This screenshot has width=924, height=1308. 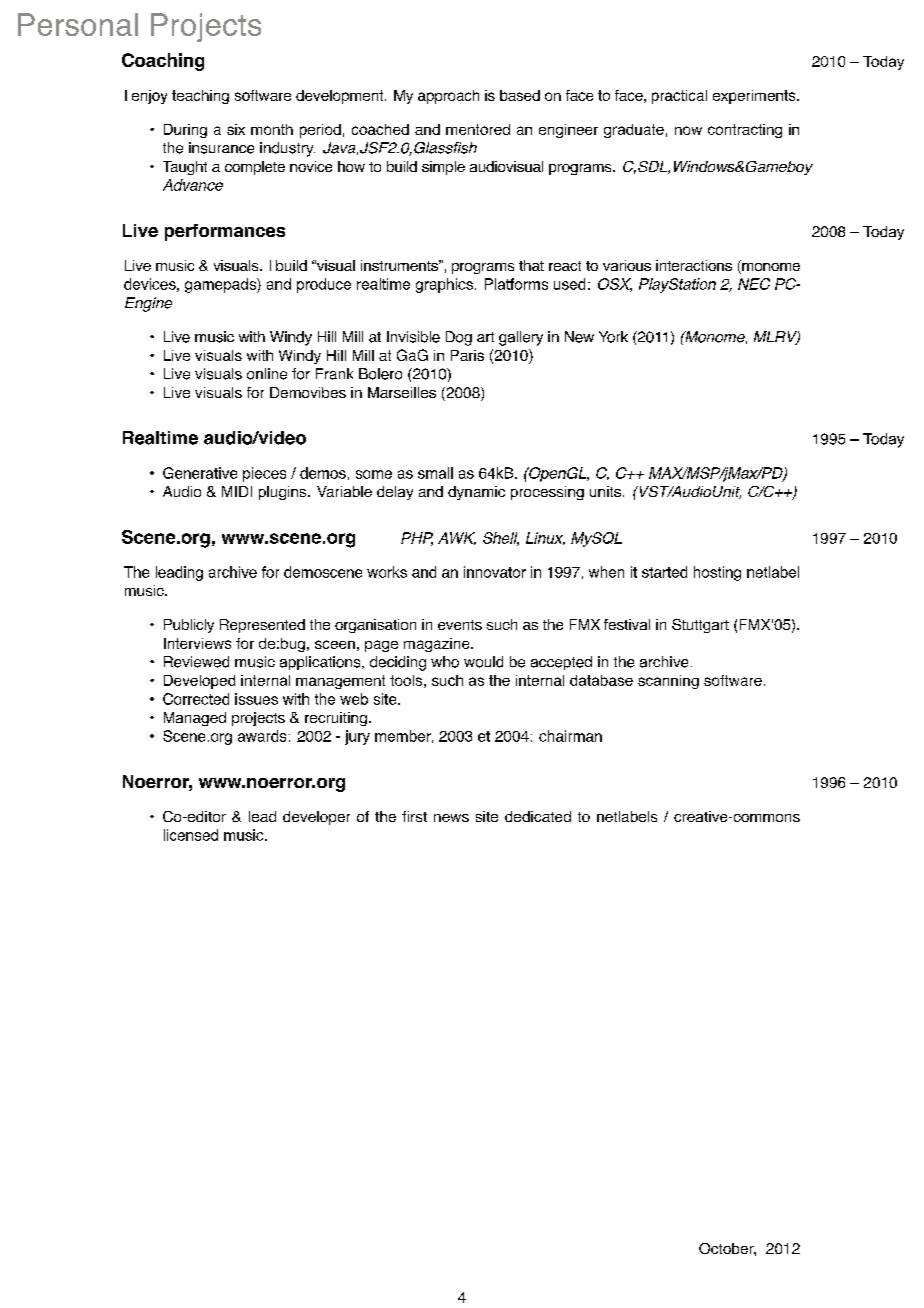 I want to click on Coaching, so click(x=163, y=62).
